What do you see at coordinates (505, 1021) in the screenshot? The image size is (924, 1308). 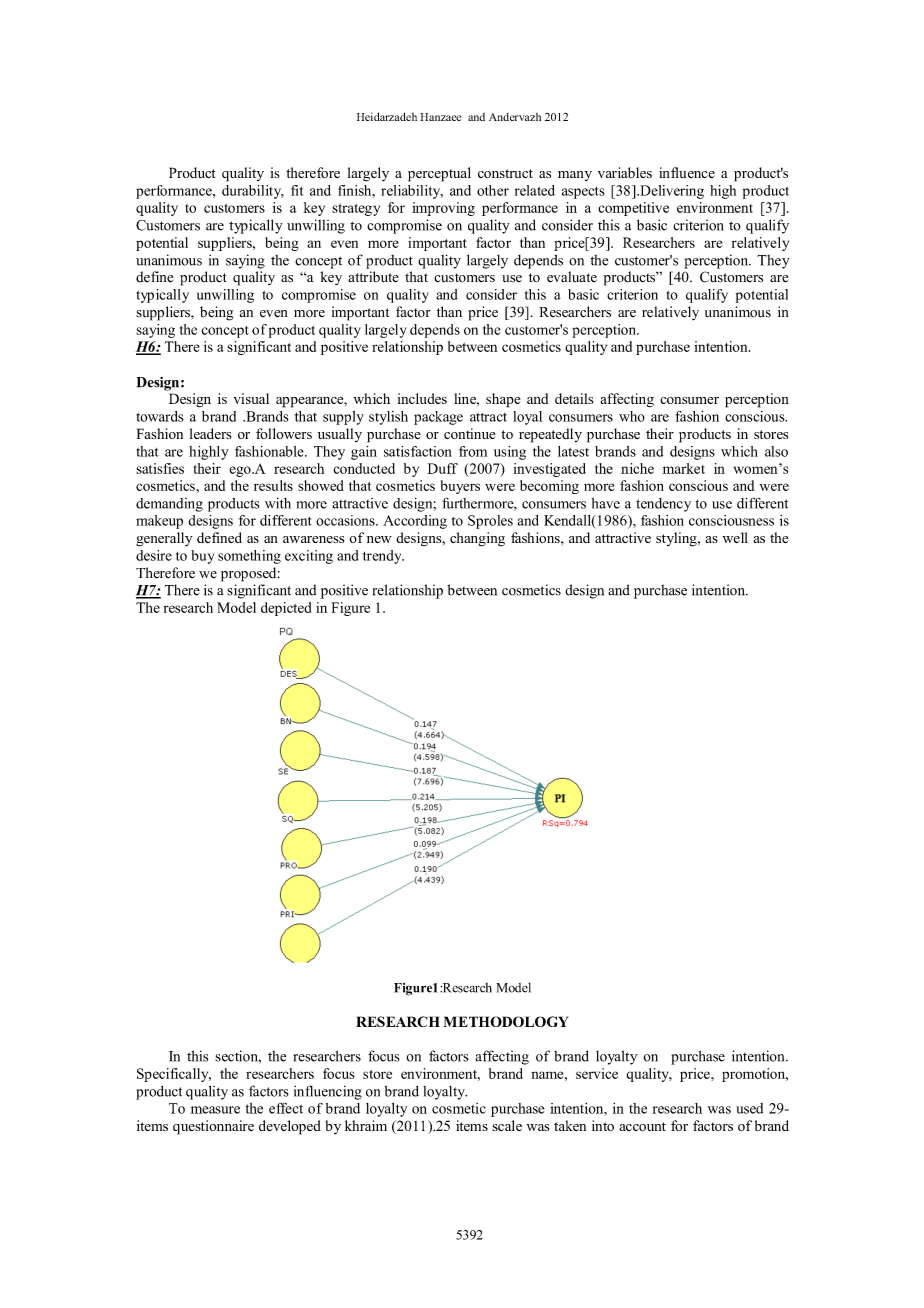 I see `METHODOLOGY` at bounding box center [505, 1021].
